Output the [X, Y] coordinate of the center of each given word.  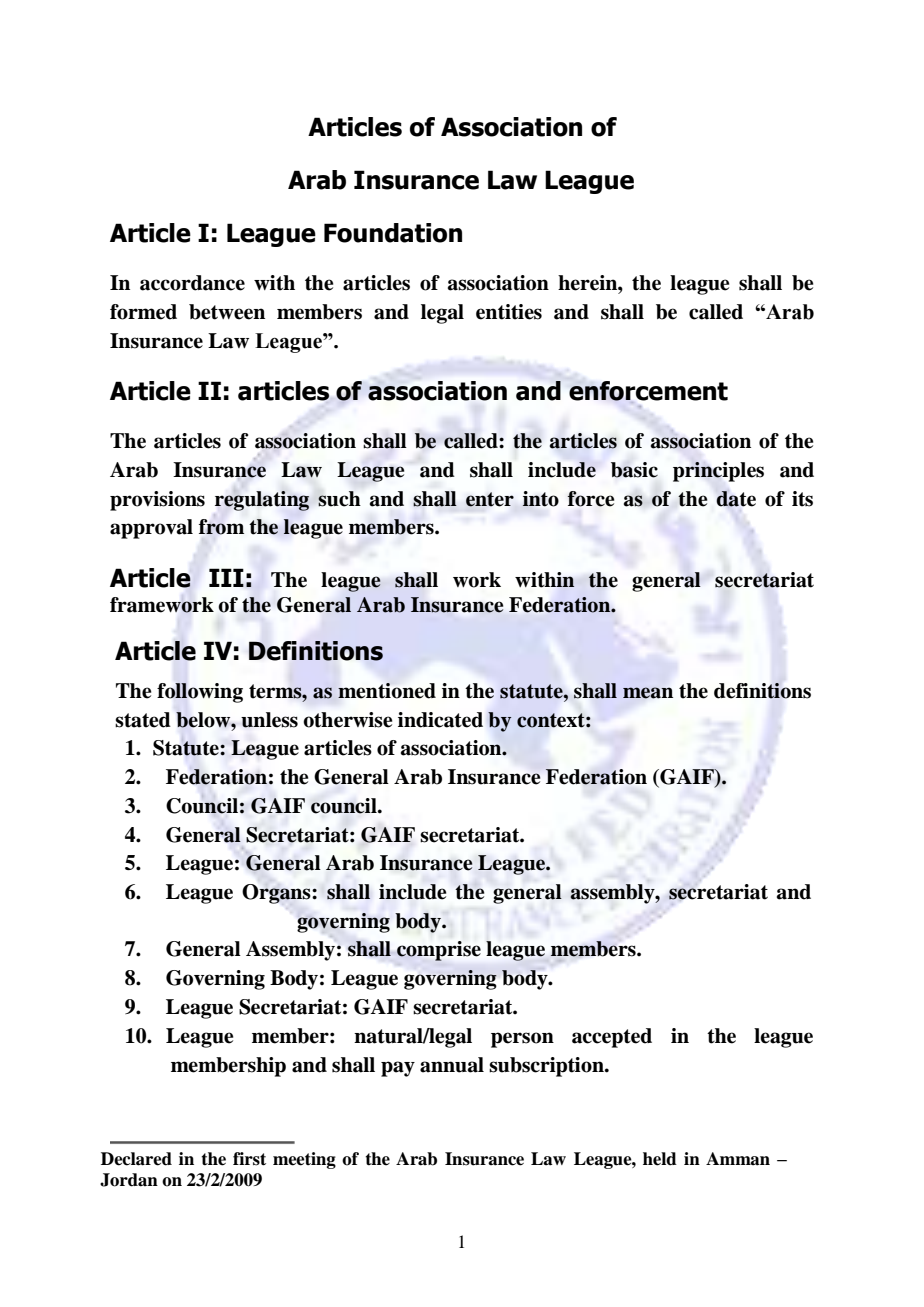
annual [452, 1065]
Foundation [393, 233]
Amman [738, 1159]
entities [509, 312]
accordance [192, 283]
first [249, 1159]
